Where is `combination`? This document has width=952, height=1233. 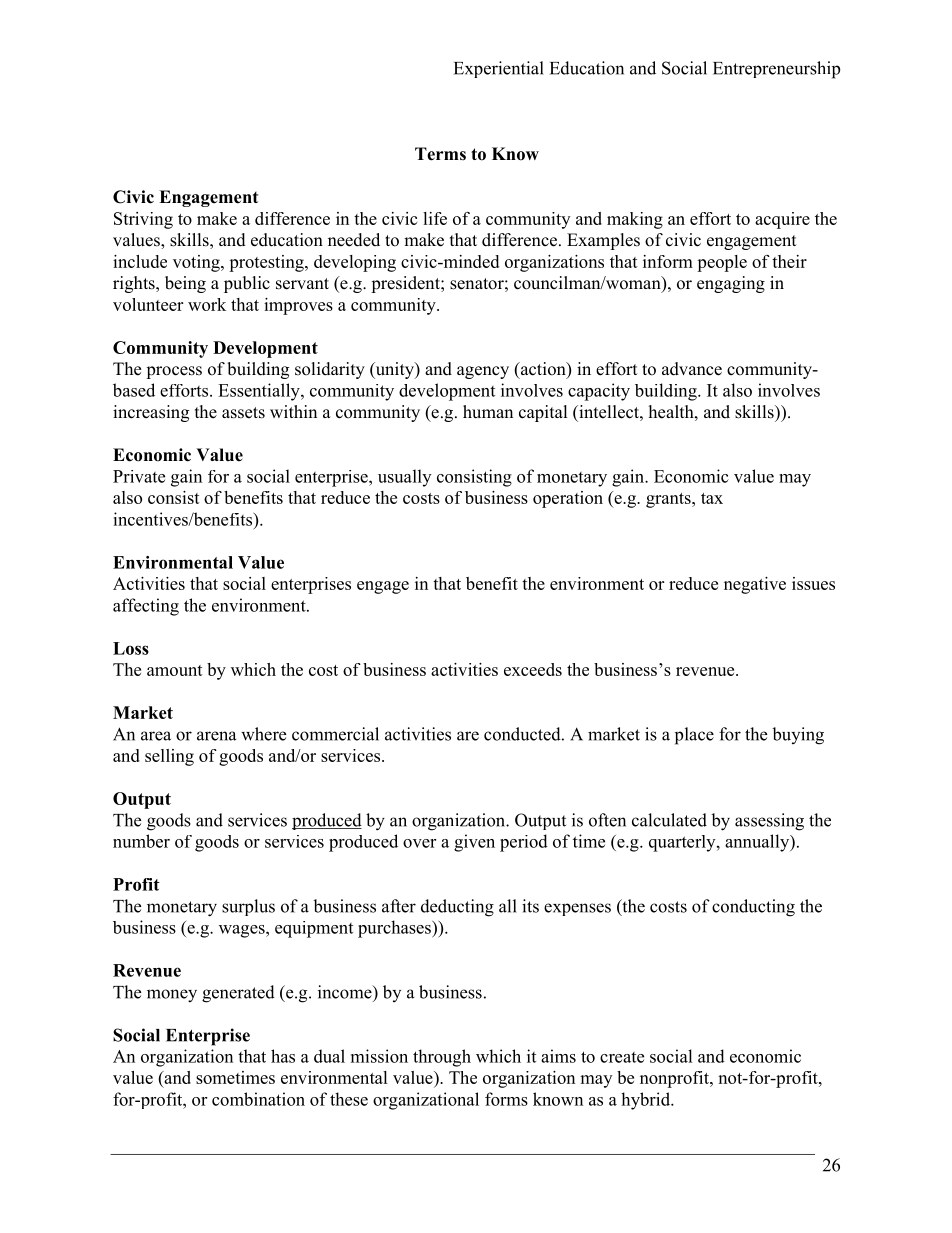
combination is located at coordinates (258, 1099).
